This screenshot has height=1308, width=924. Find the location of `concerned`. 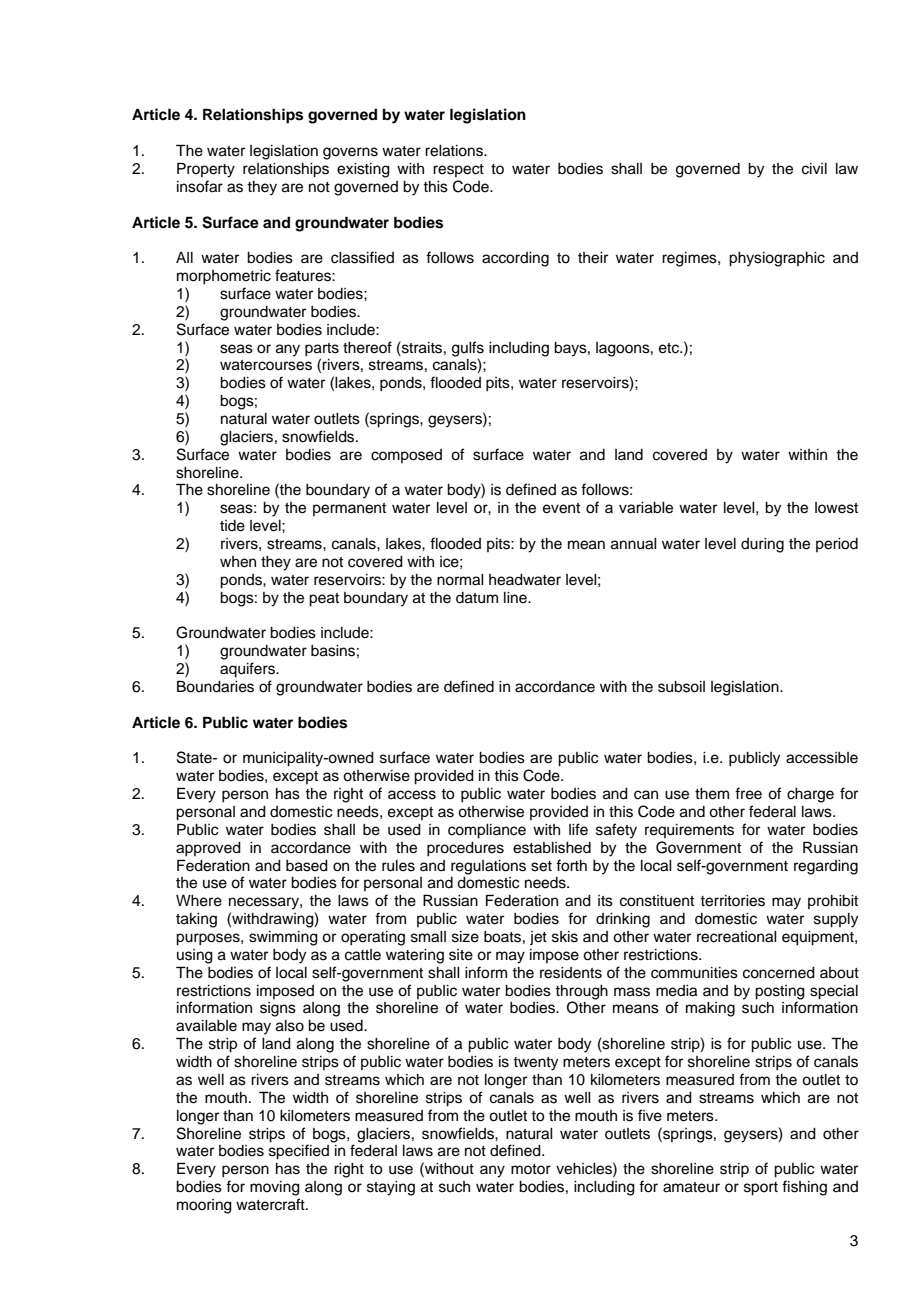

concerned is located at coordinates (779, 973).
